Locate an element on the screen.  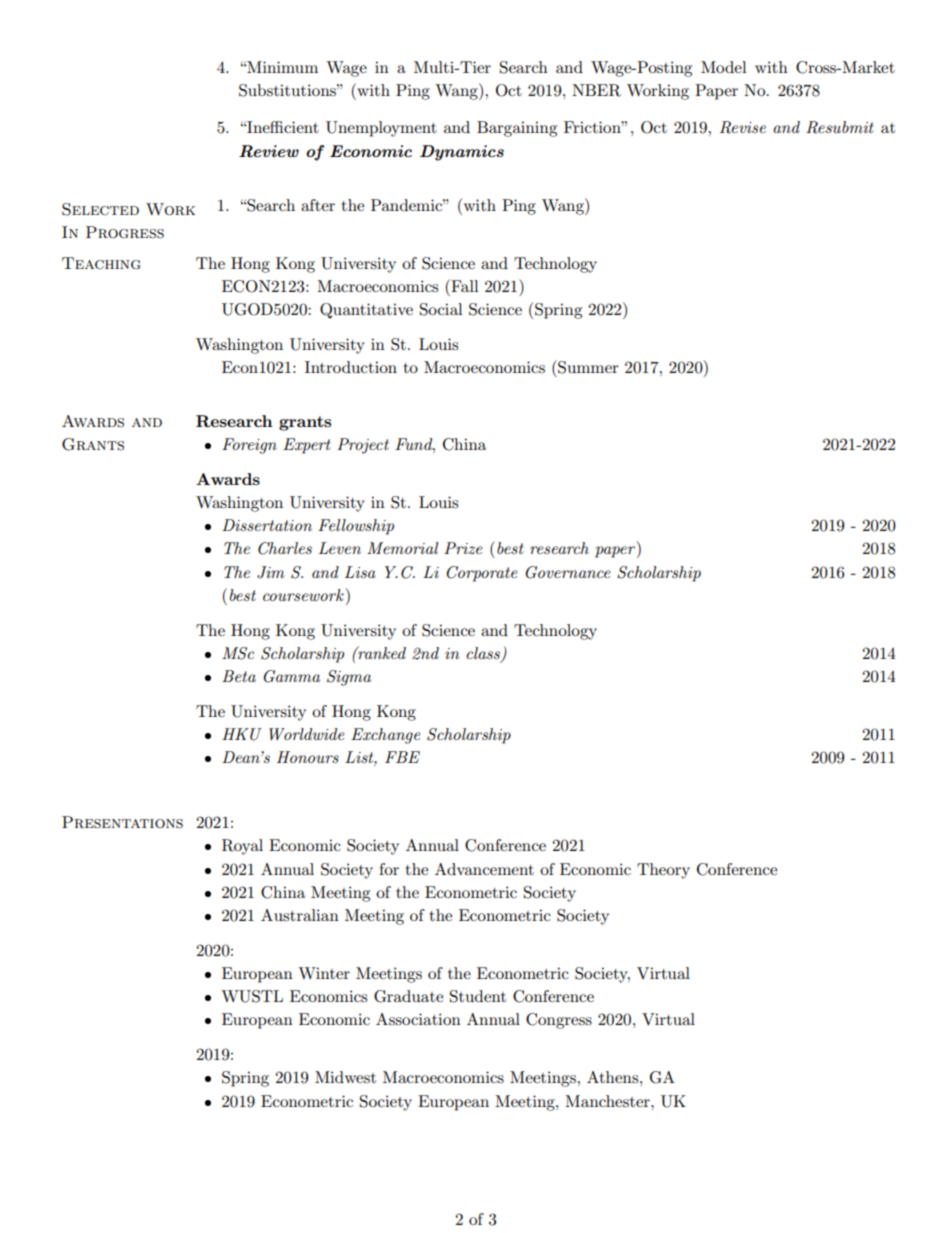
Expert is located at coordinates (307, 446).
